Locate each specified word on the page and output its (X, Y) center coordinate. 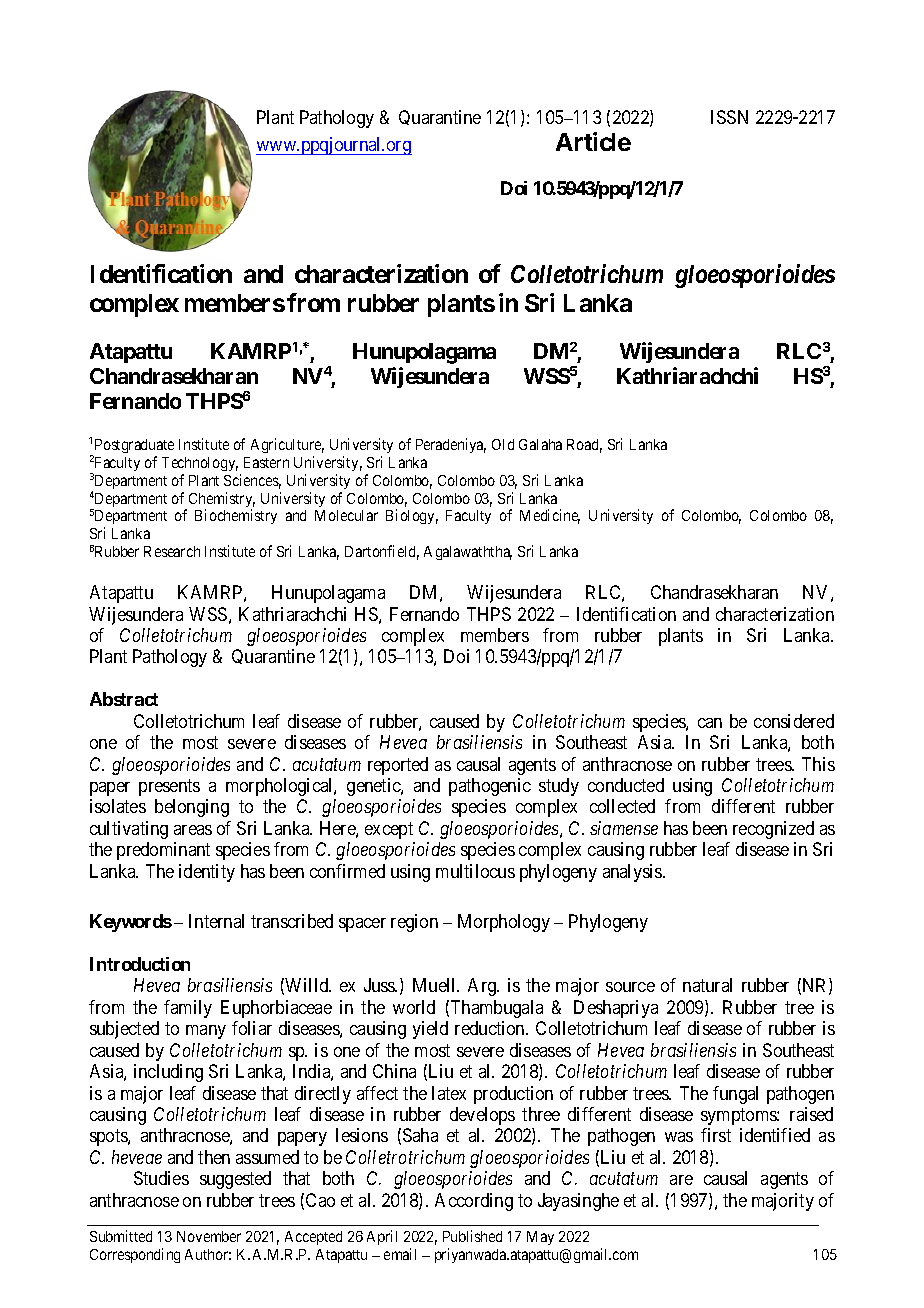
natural (707, 985)
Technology (200, 464)
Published (472, 1236)
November (209, 1236)
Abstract (124, 699)
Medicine (550, 516)
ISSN (729, 117)
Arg (483, 987)
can (710, 723)
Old (503, 444)
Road (584, 446)
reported (398, 766)
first (716, 1135)
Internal (216, 921)
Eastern (266, 462)
